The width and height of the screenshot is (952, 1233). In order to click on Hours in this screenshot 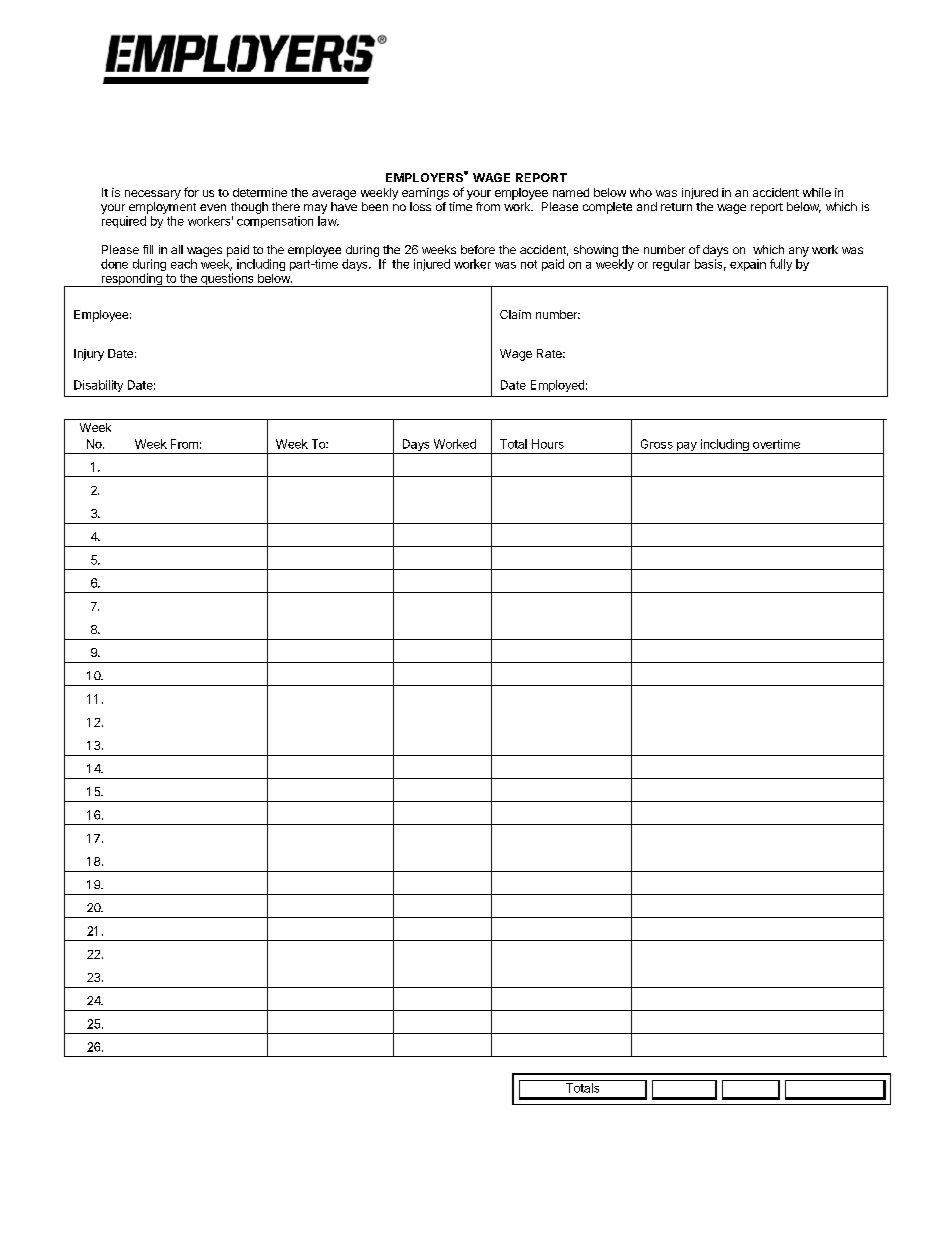, I will do `click(548, 444)`.
